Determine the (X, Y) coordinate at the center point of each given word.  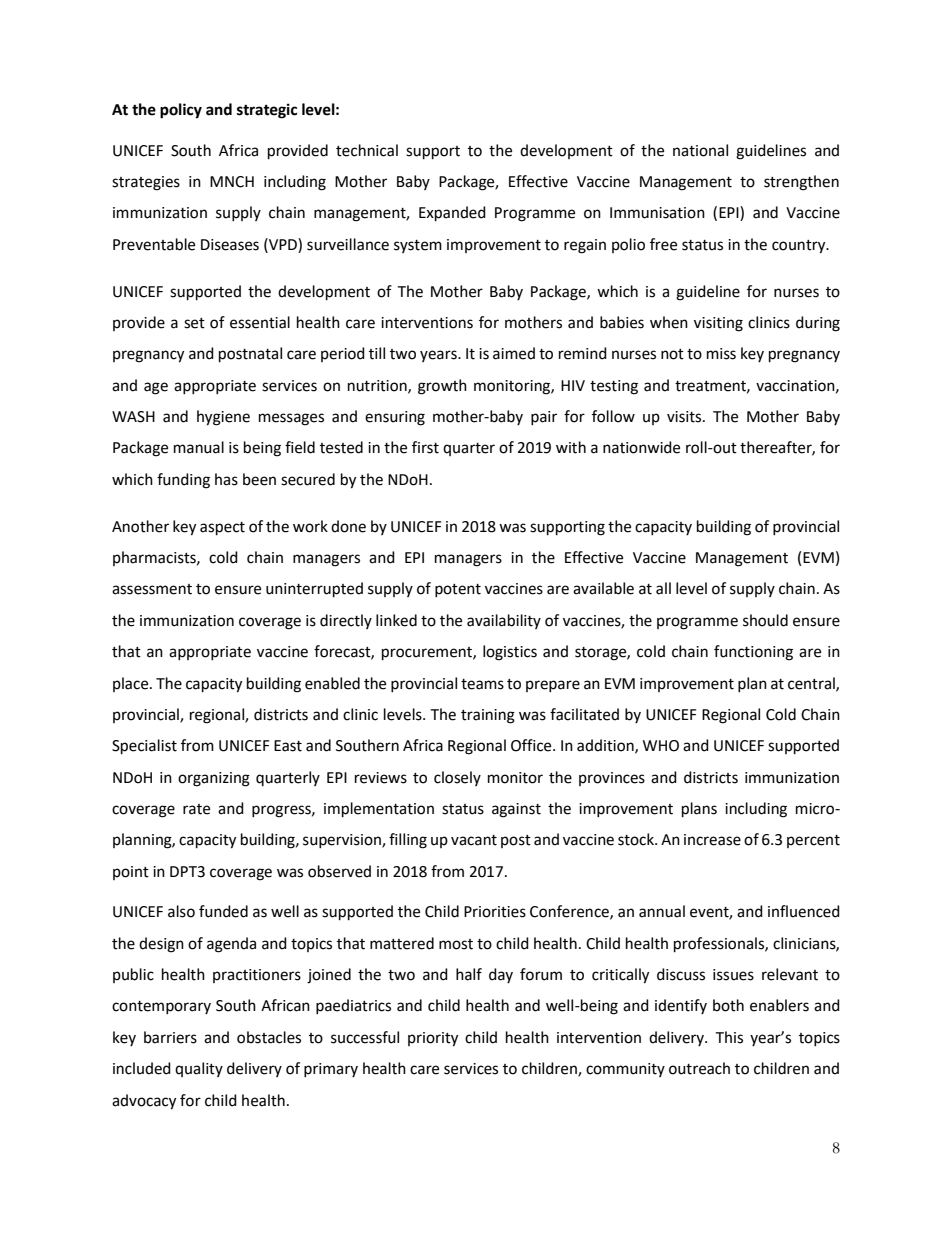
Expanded (452, 214)
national (700, 150)
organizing (214, 779)
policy (181, 111)
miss (721, 354)
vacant (474, 840)
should (765, 620)
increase (712, 840)
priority (433, 1039)
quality (199, 1069)
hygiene (223, 418)
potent (458, 590)
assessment (152, 589)
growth (442, 387)
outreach (699, 1068)
